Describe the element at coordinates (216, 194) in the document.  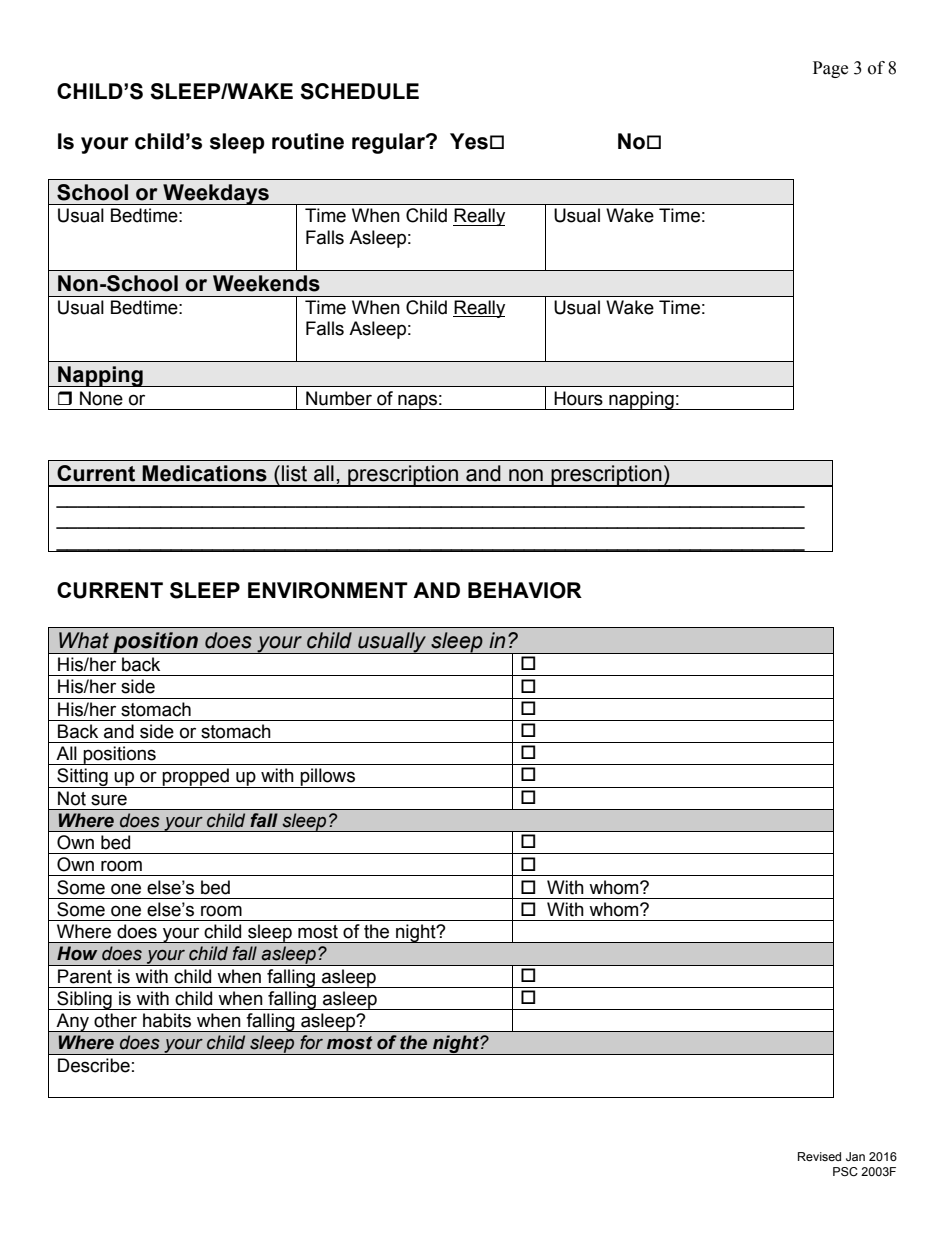
I see `Weekdays` at that location.
